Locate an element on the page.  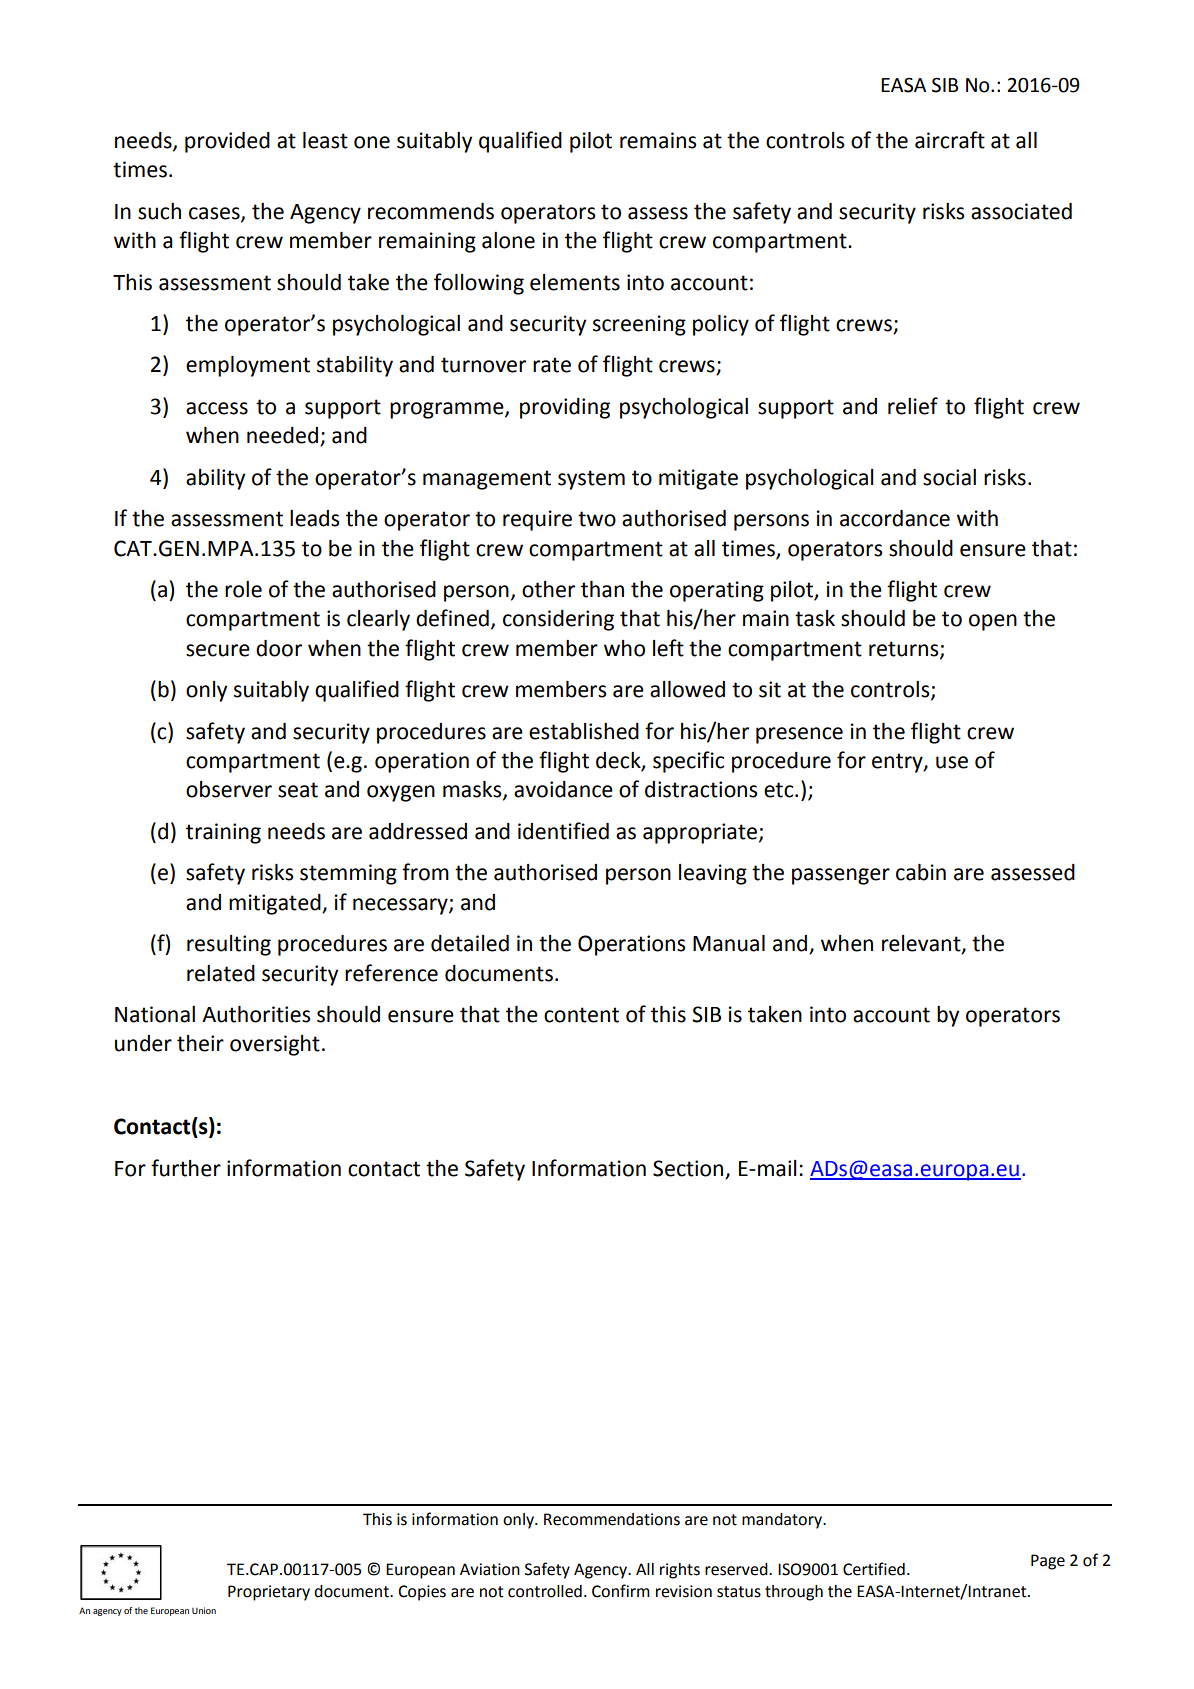
returns is located at coordinates (905, 650).
